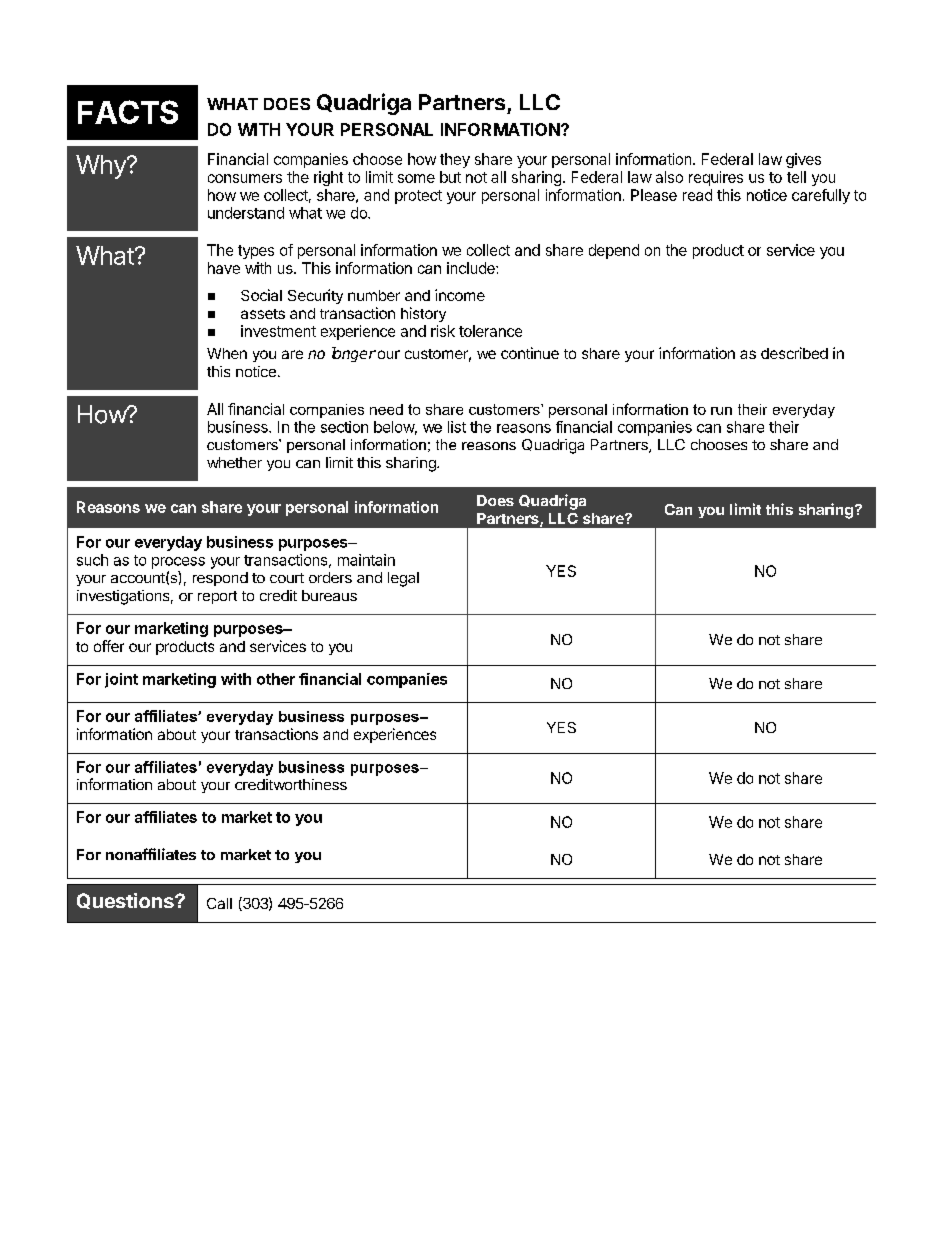 The image size is (952, 1233). What do you see at coordinates (794, 353) in the image?
I see `described` at bounding box center [794, 353].
